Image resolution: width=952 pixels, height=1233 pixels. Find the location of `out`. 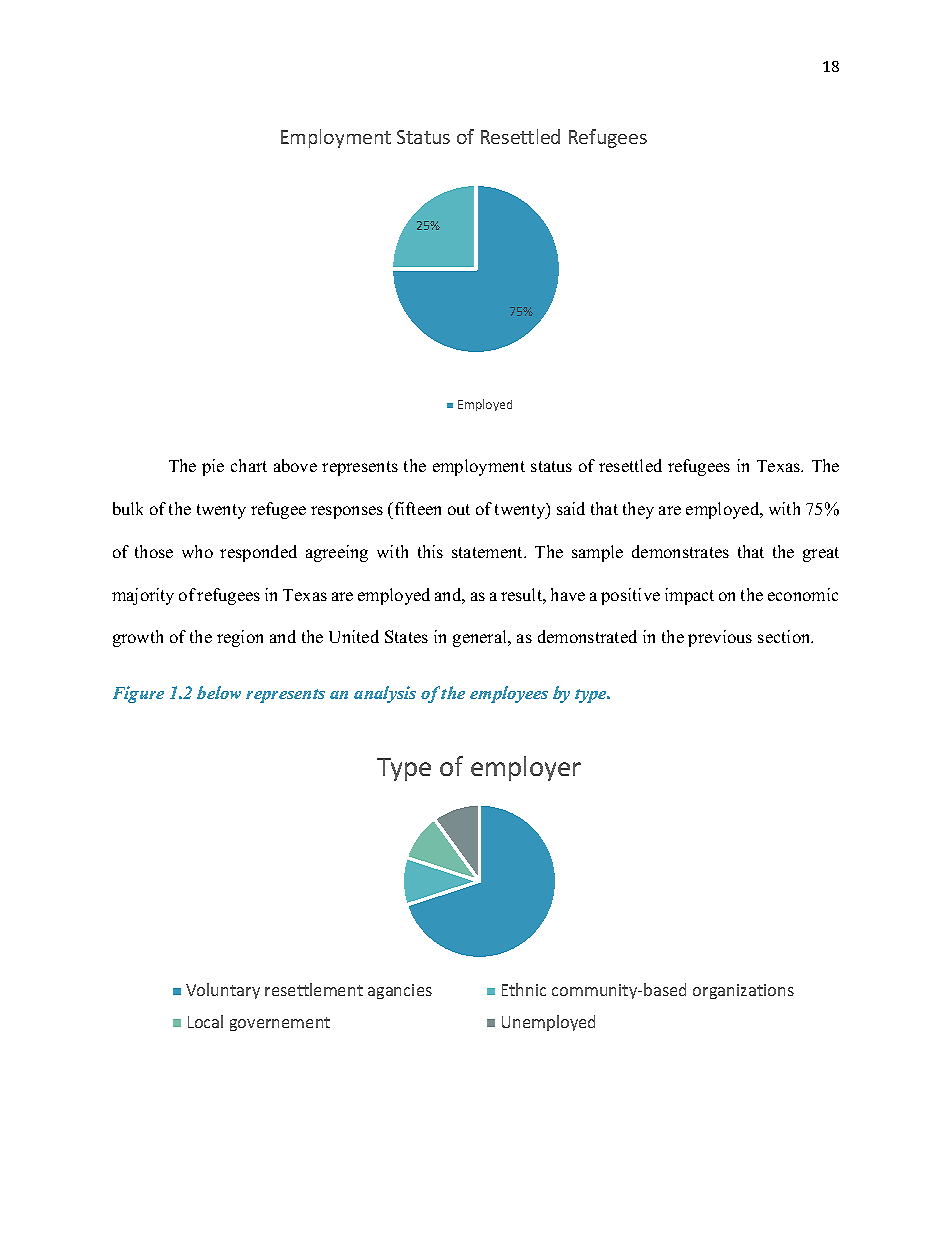

out is located at coordinates (459, 509).
